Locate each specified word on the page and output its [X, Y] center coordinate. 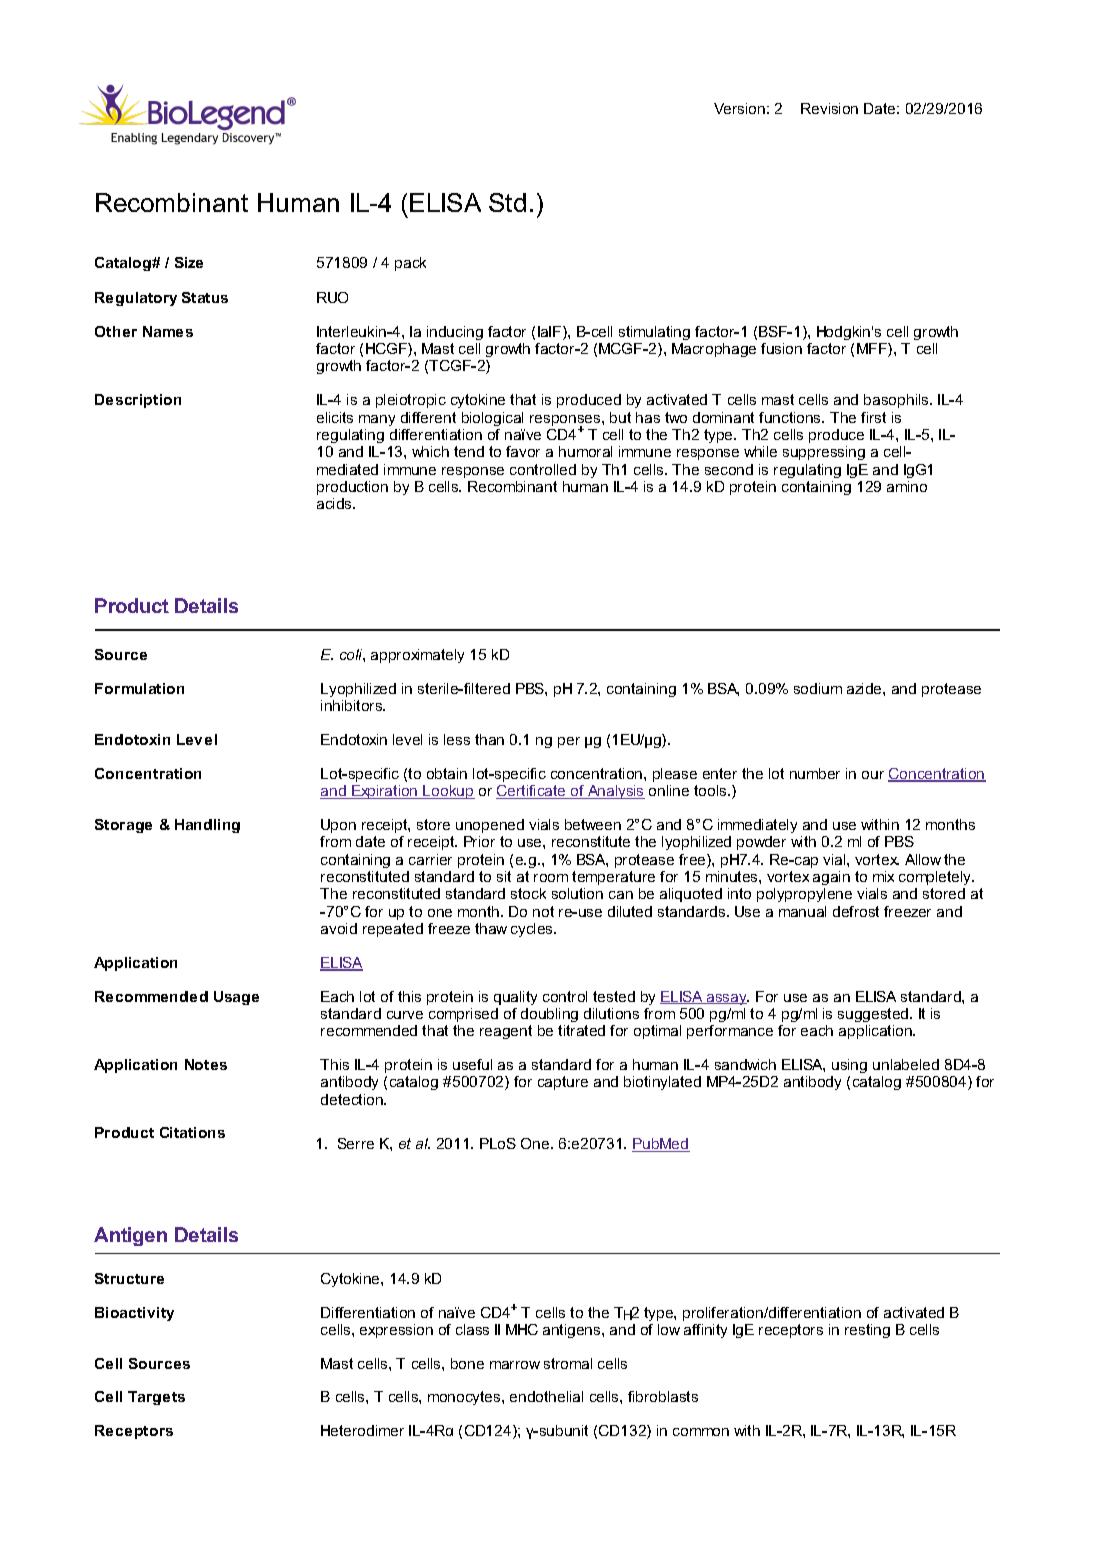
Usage [236, 998]
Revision [829, 108]
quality [515, 998]
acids [335, 503]
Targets [156, 1398]
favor [523, 451]
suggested [874, 1015]
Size [189, 262]
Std [507, 202]
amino [907, 486]
